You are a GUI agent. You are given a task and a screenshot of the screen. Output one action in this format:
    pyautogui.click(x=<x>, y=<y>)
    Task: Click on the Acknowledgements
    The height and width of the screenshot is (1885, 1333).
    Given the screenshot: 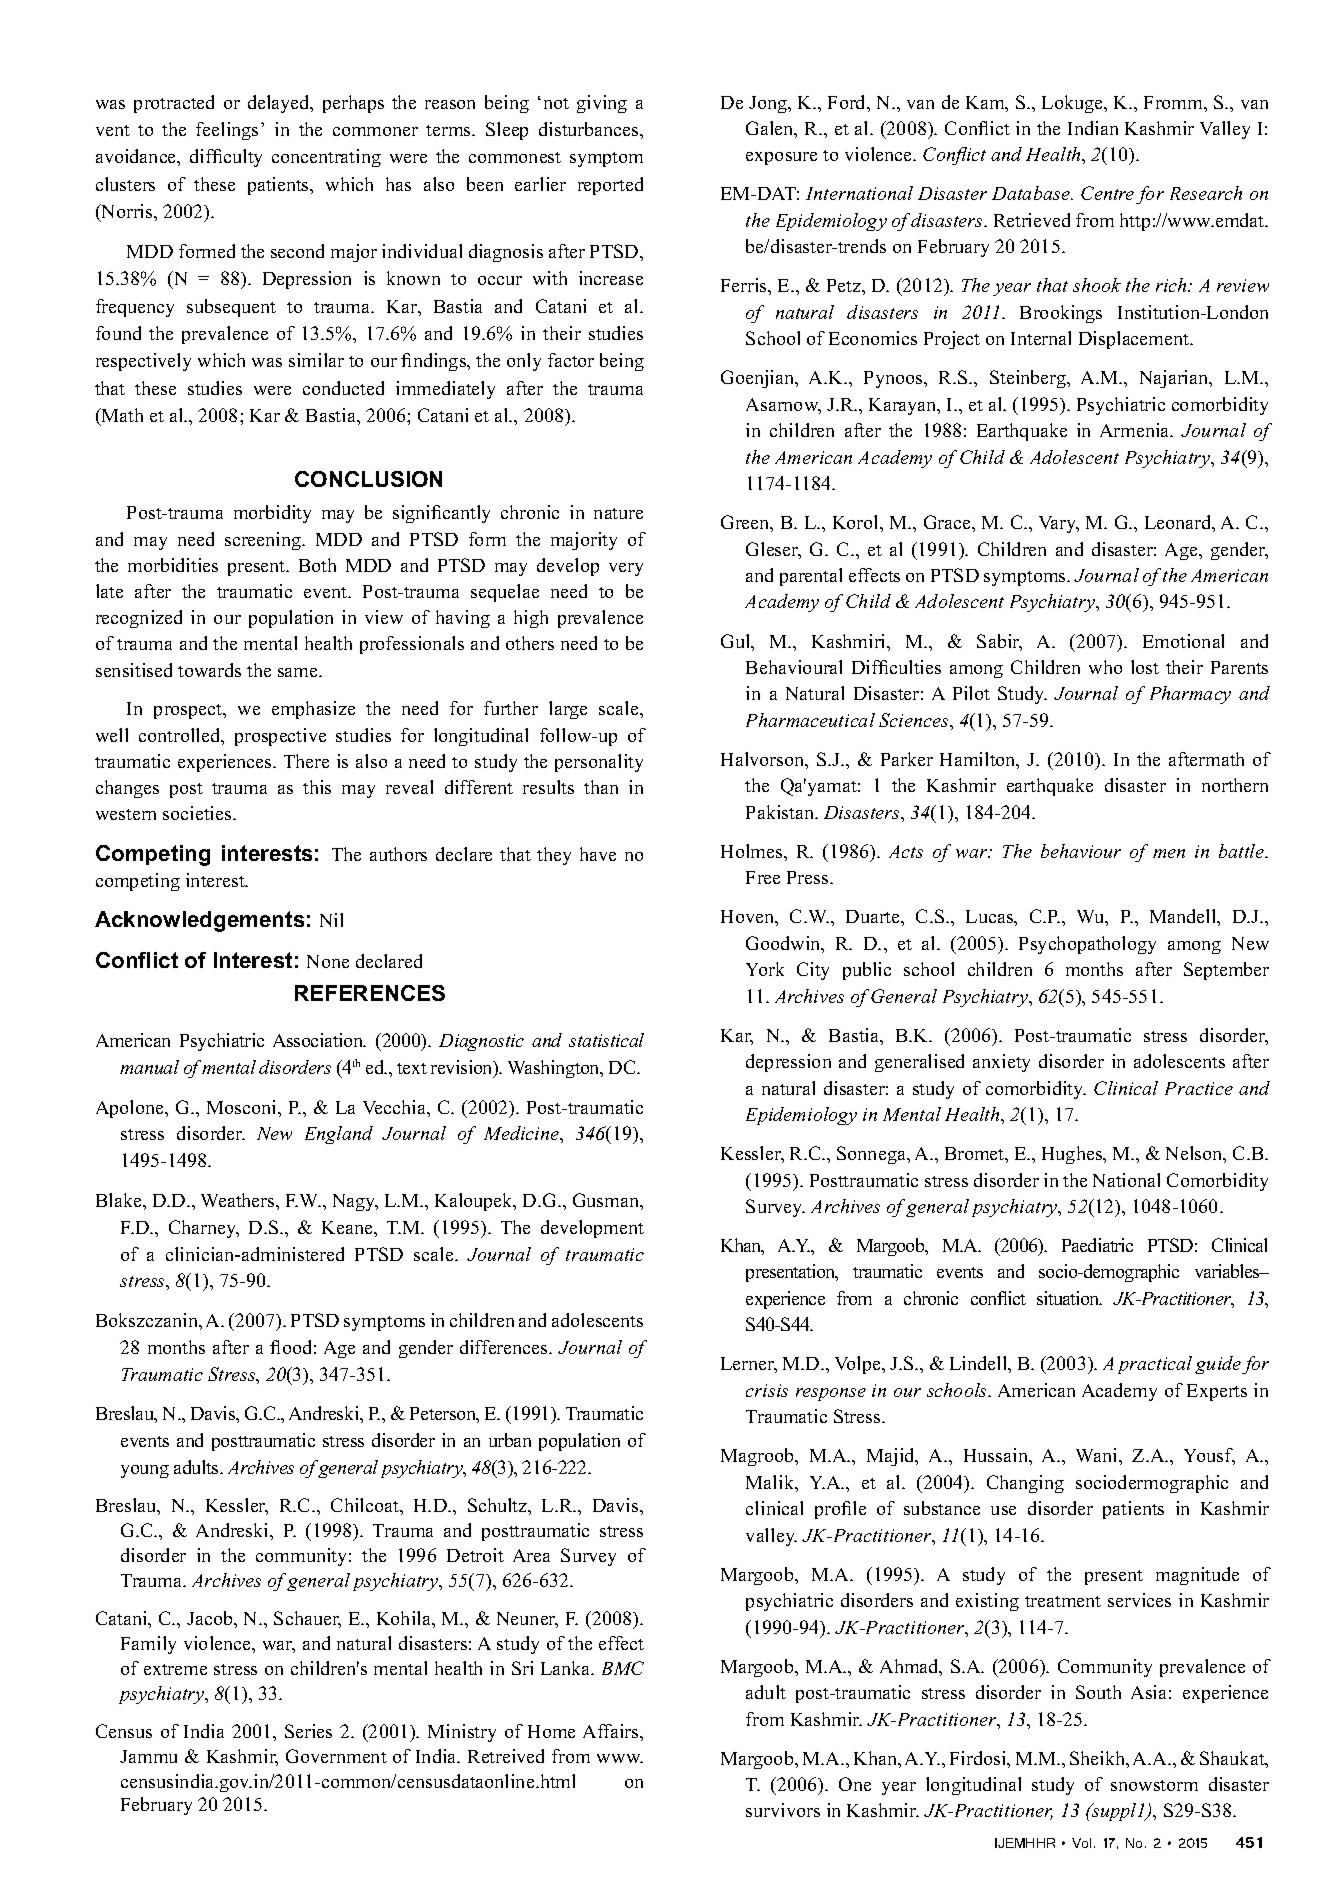 What is the action you would take?
    pyautogui.click(x=199, y=921)
